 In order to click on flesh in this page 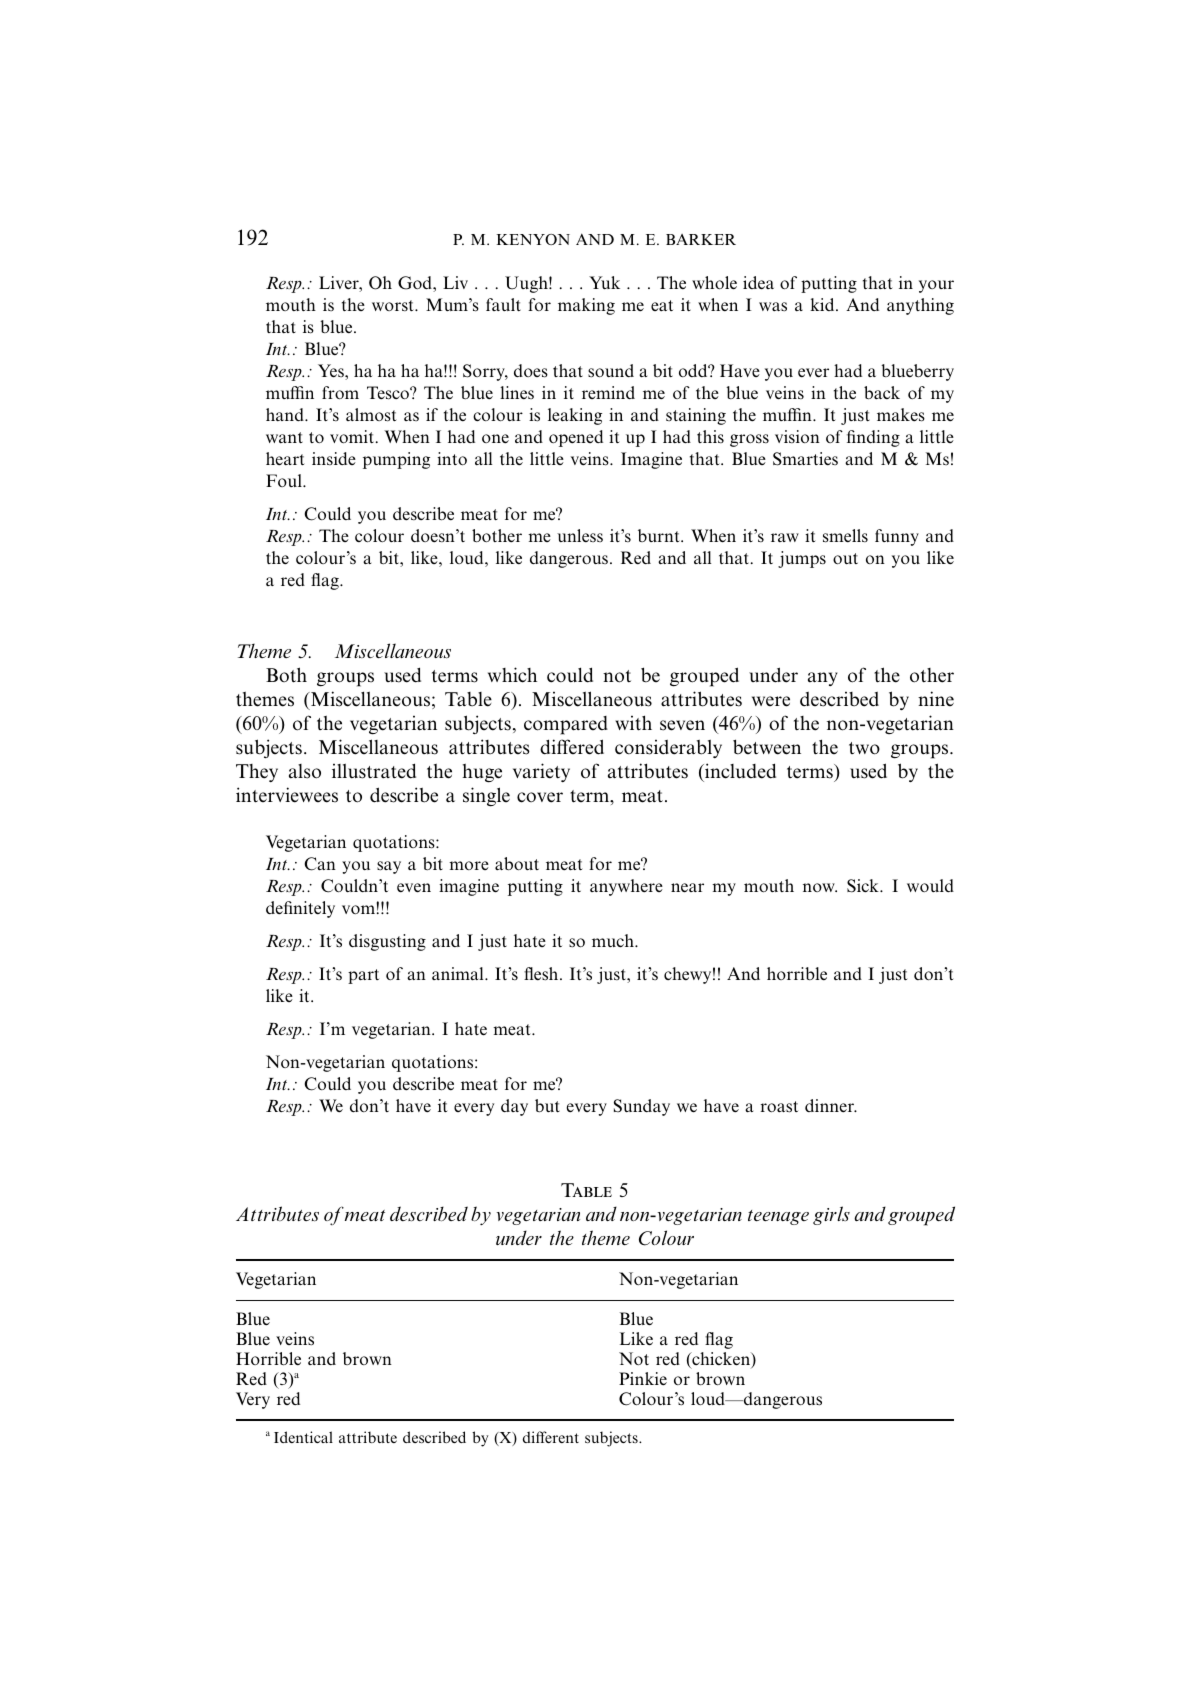, I will do `click(542, 974)`.
